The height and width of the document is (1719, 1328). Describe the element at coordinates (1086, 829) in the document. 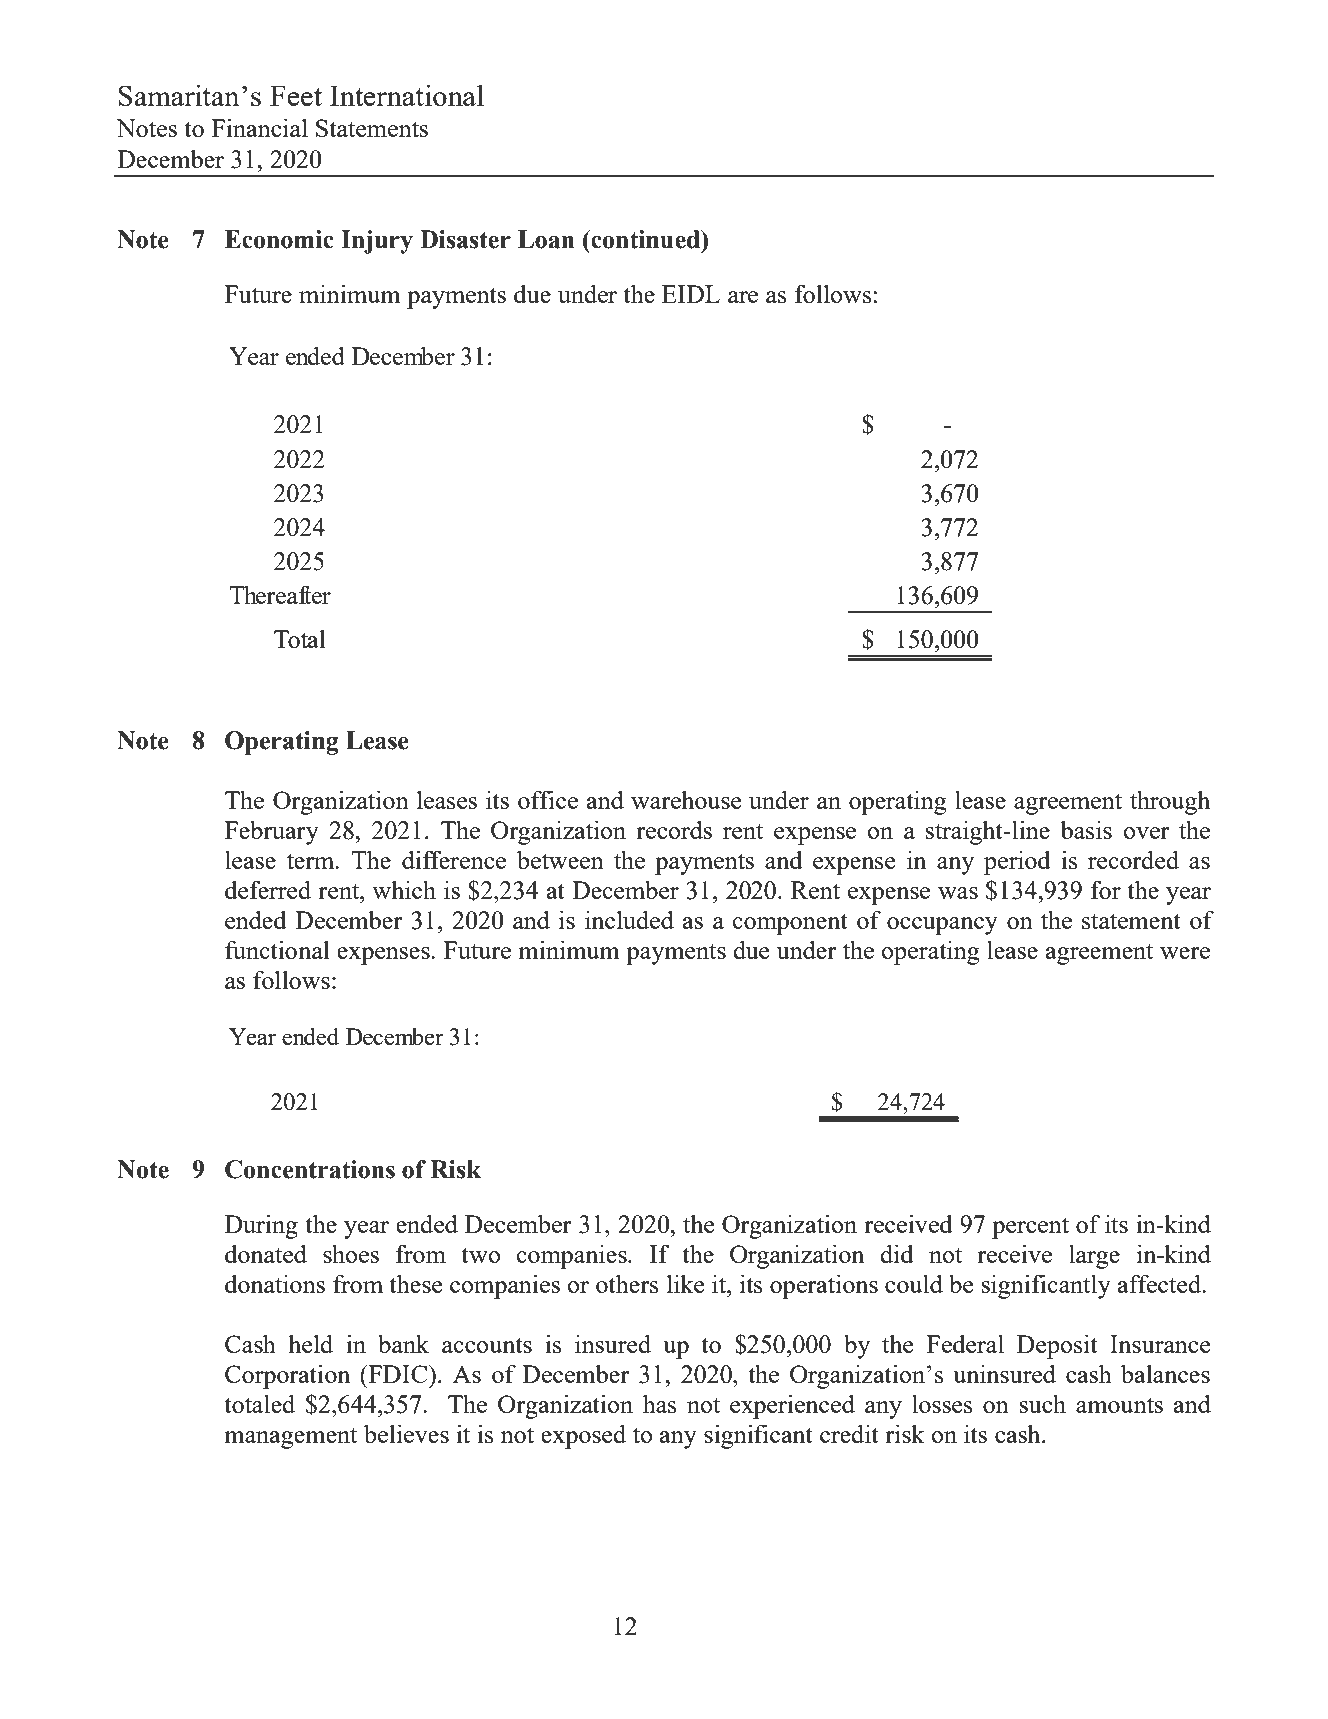

I see `basis` at that location.
